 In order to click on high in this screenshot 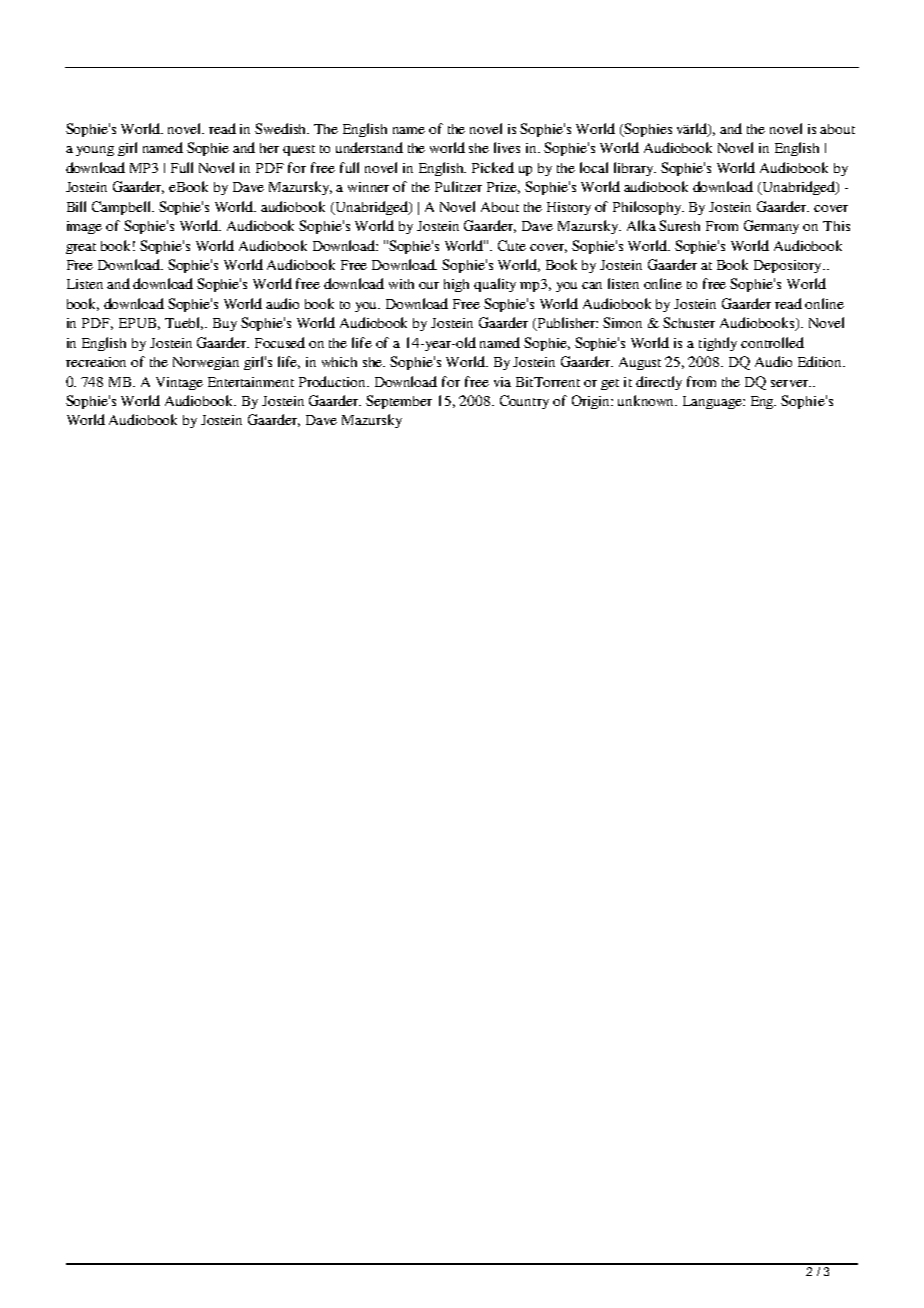, I will do `click(456, 285)`.
